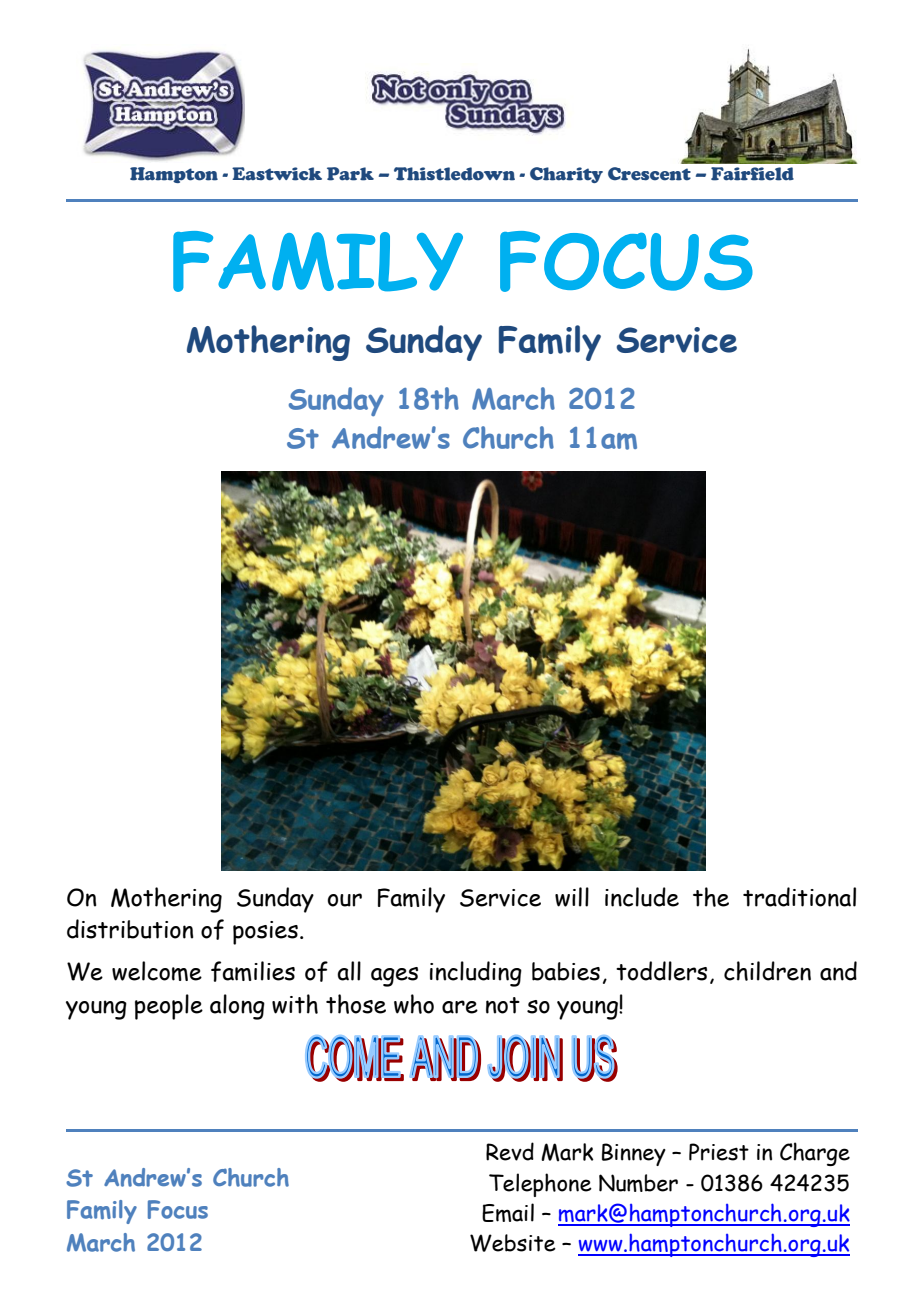 The width and height of the screenshot is (924, 1308). What do you see at coordinates (265, 933) in the screenshot?
I see `posies` at bounding box center [265, 933].
